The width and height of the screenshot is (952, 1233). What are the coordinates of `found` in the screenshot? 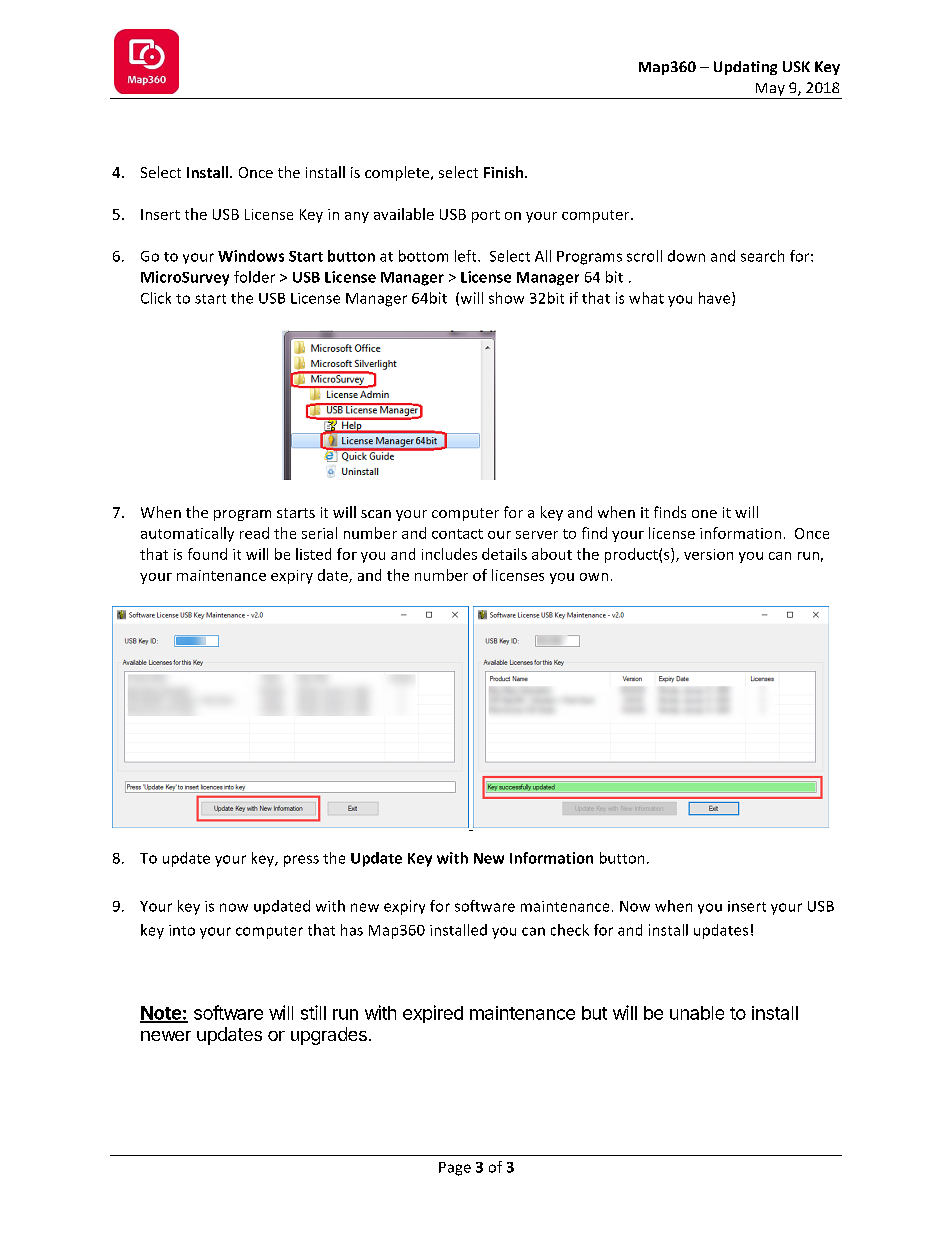 It's located at (207, 554).
